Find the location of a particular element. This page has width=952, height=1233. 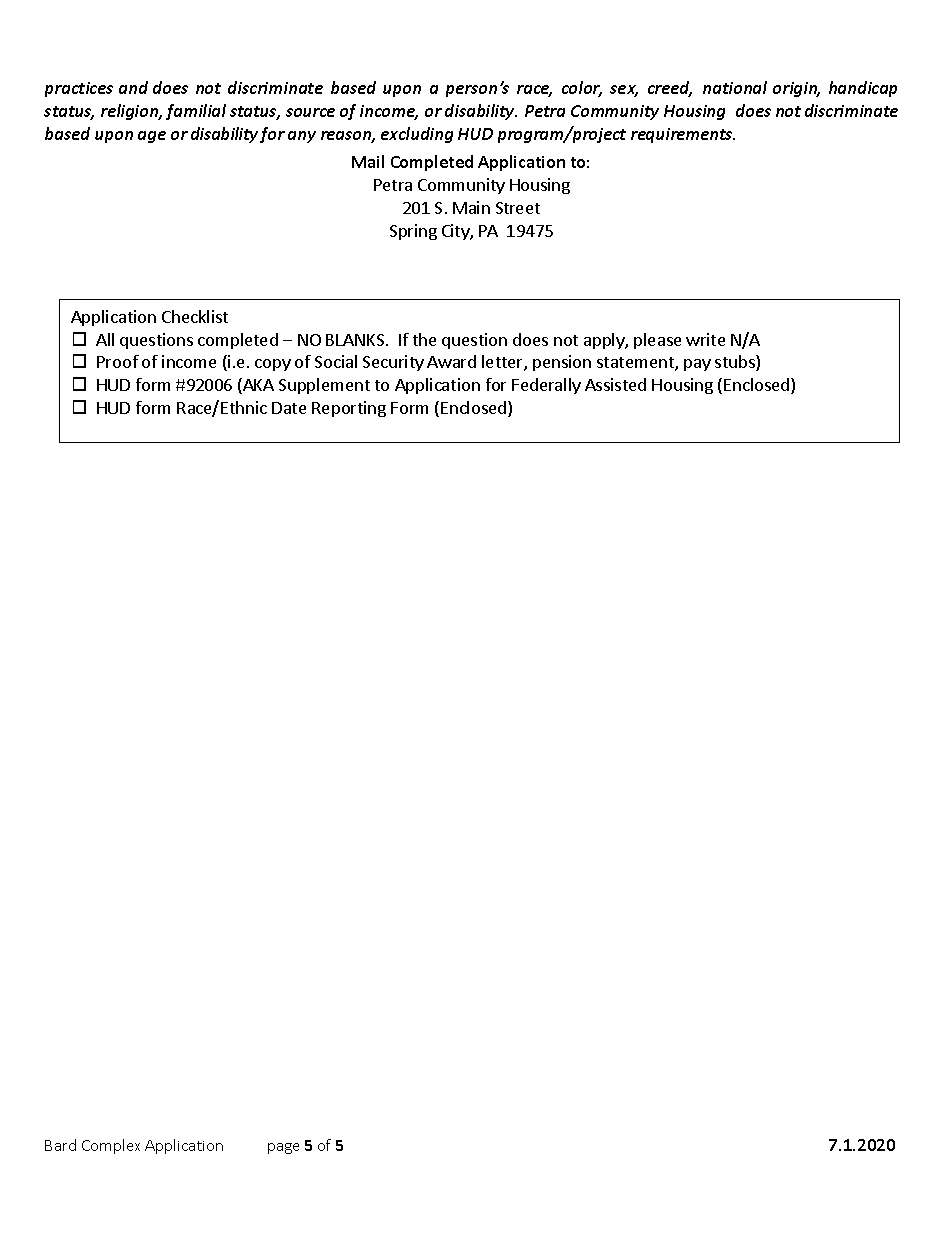

Assisted is located at coordinates (615, 384).
